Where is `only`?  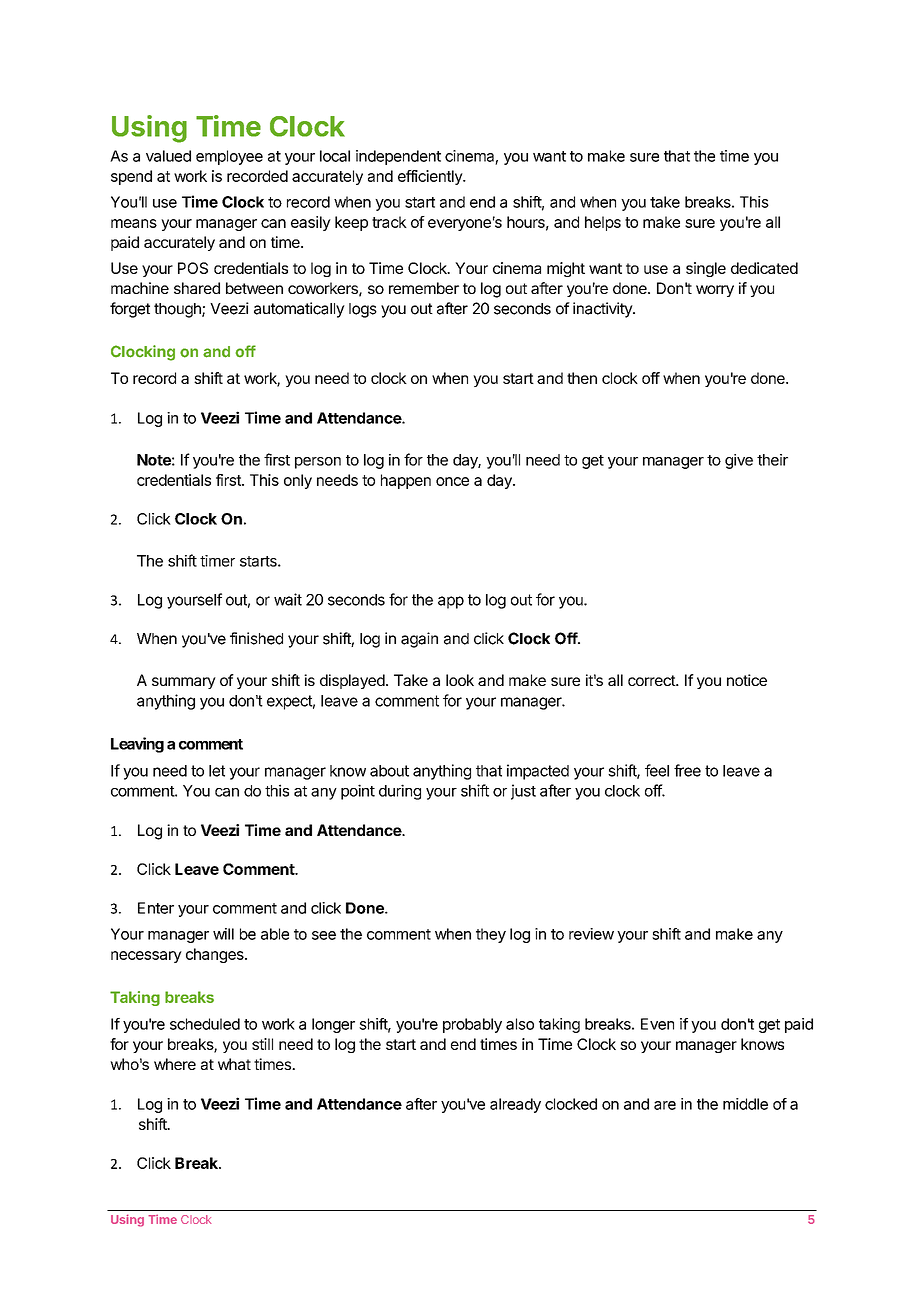
only is located at coordinates (298, 481).
